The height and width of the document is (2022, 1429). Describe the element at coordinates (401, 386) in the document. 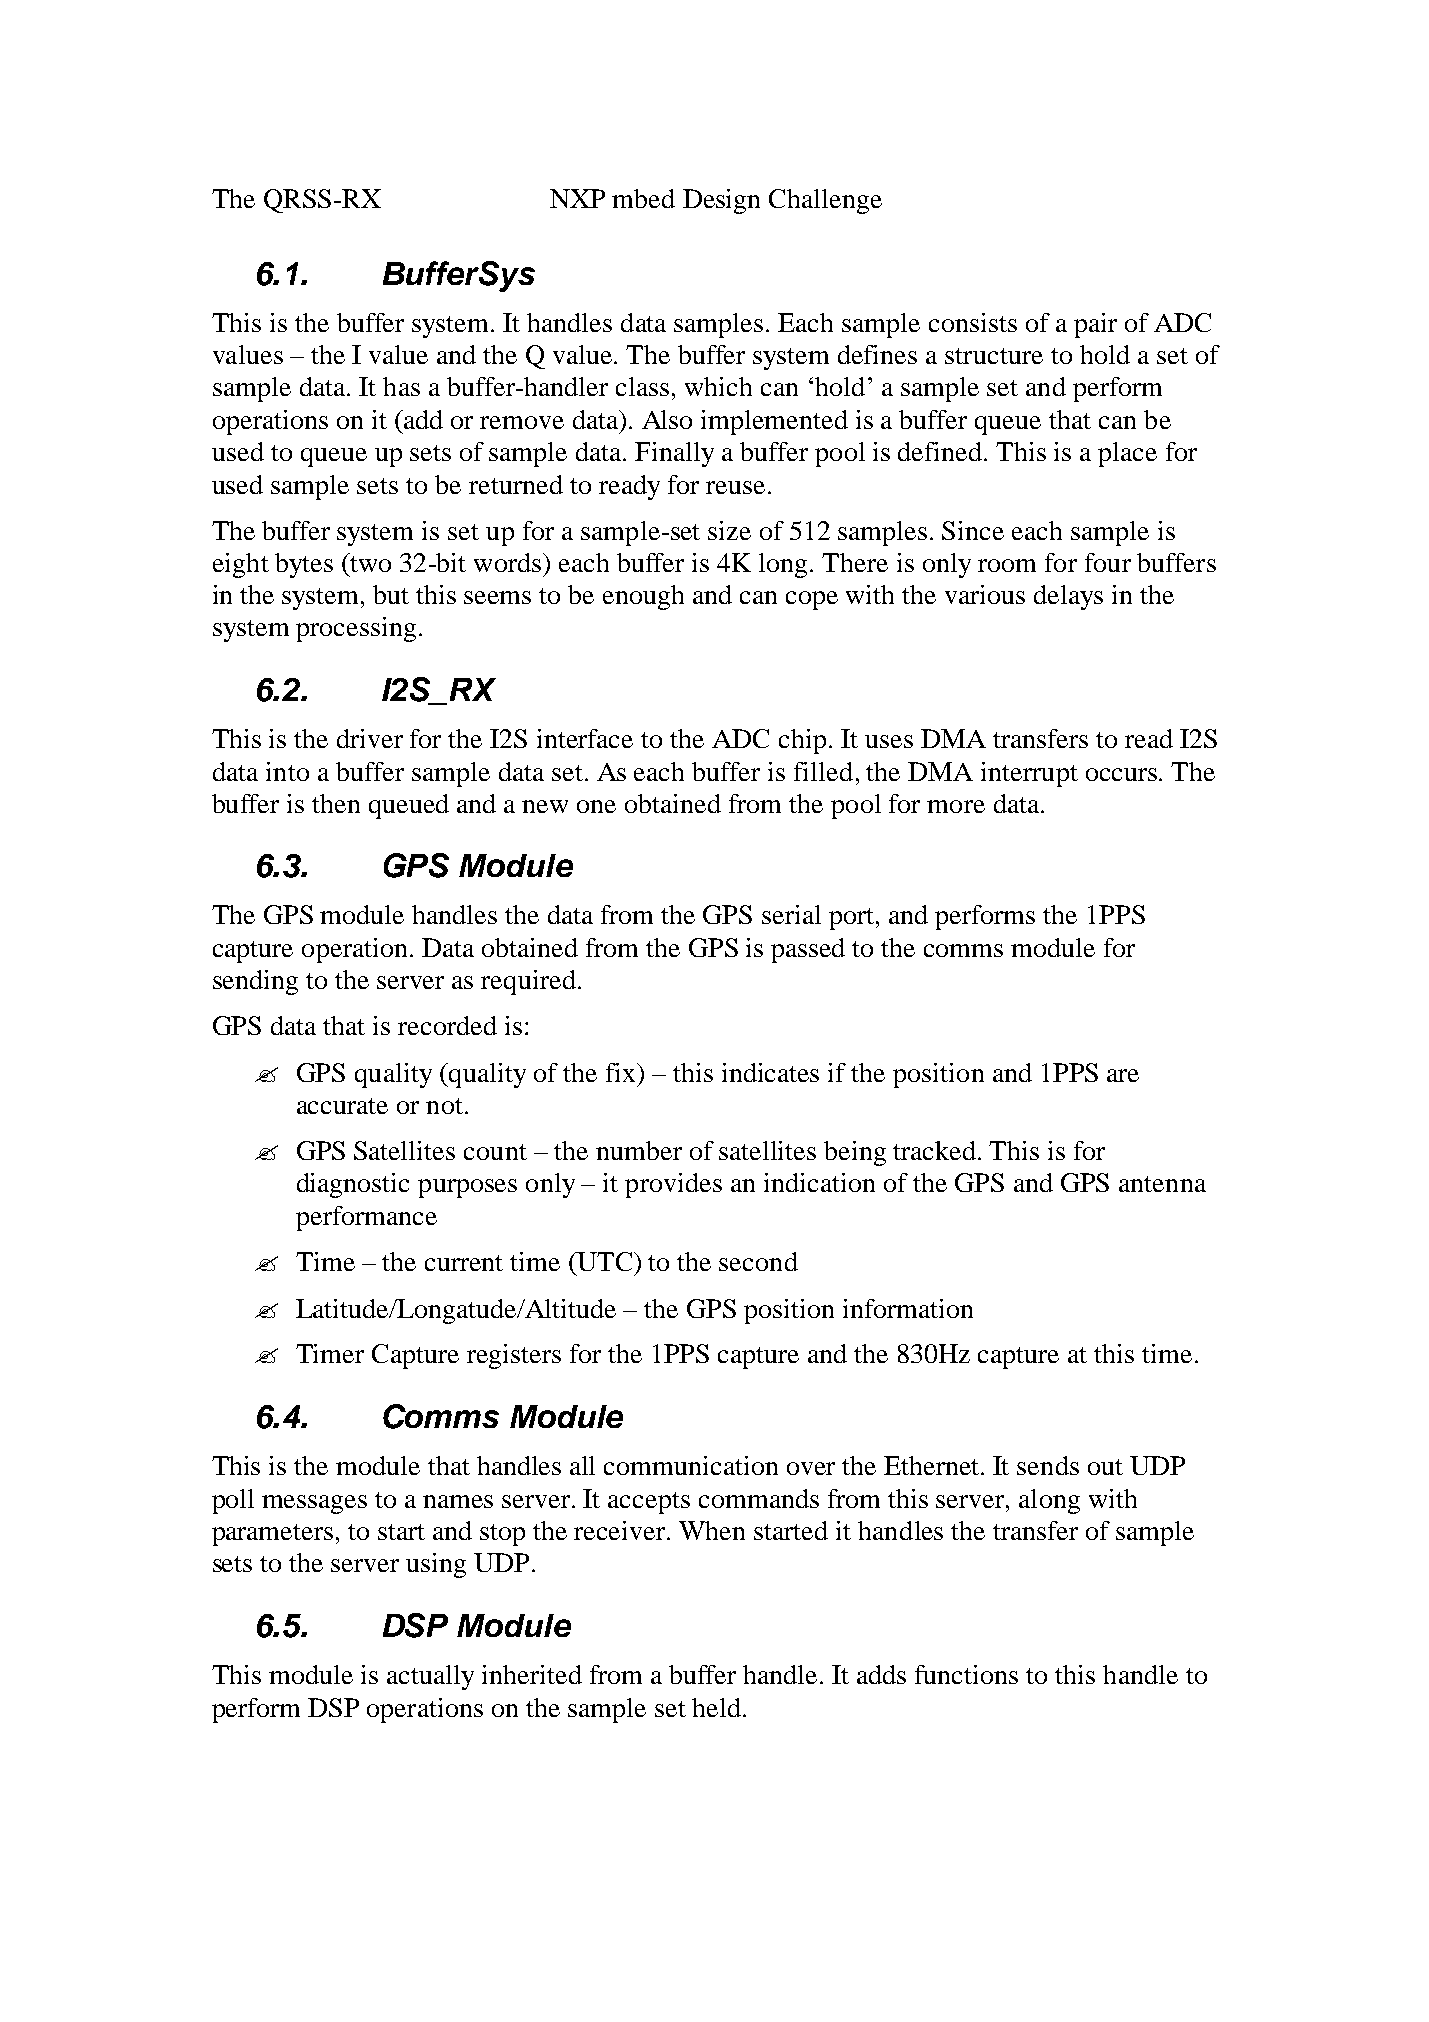

I see `has` at that location.
